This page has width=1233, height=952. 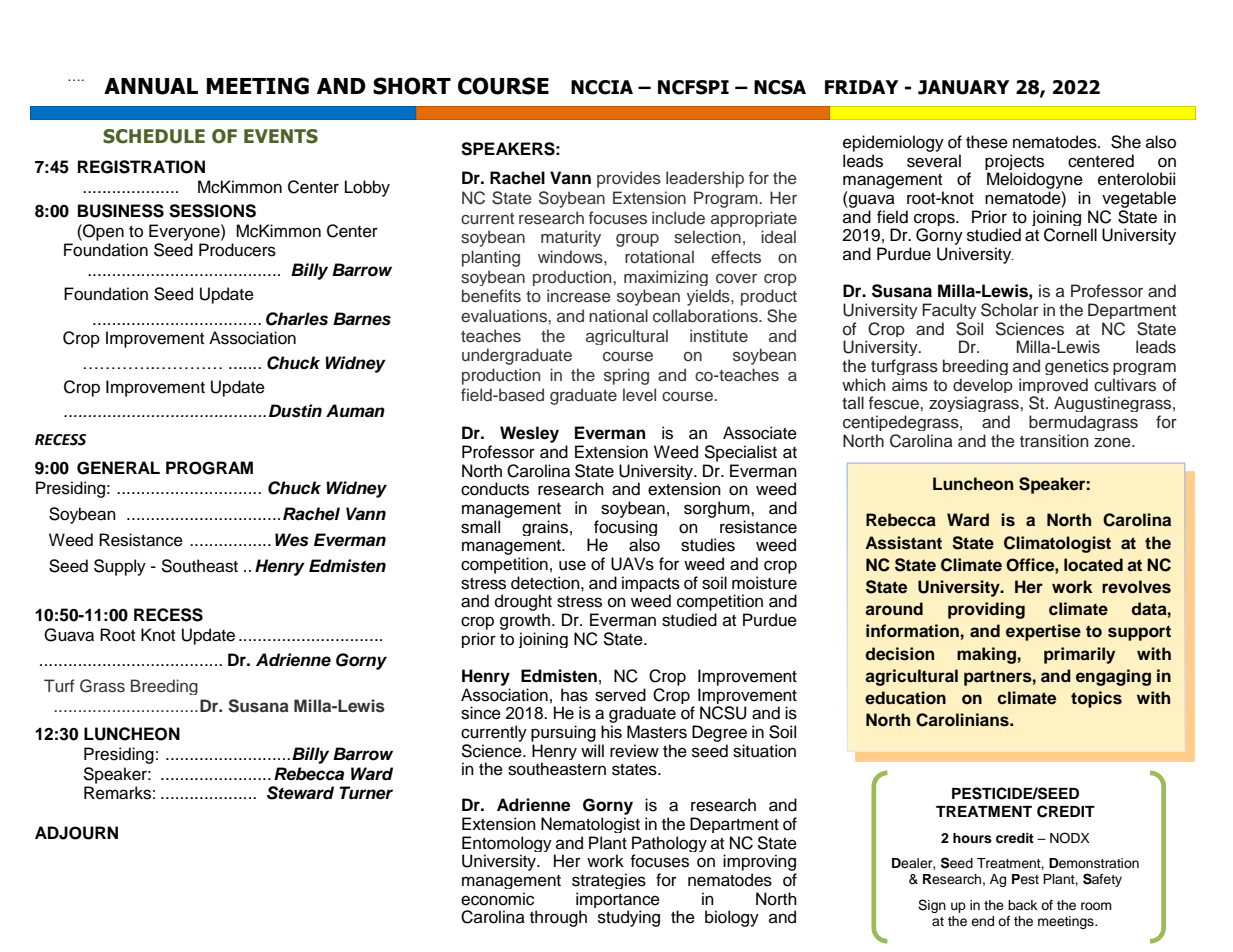 I want to click on served, so click(x=620, y=695).
